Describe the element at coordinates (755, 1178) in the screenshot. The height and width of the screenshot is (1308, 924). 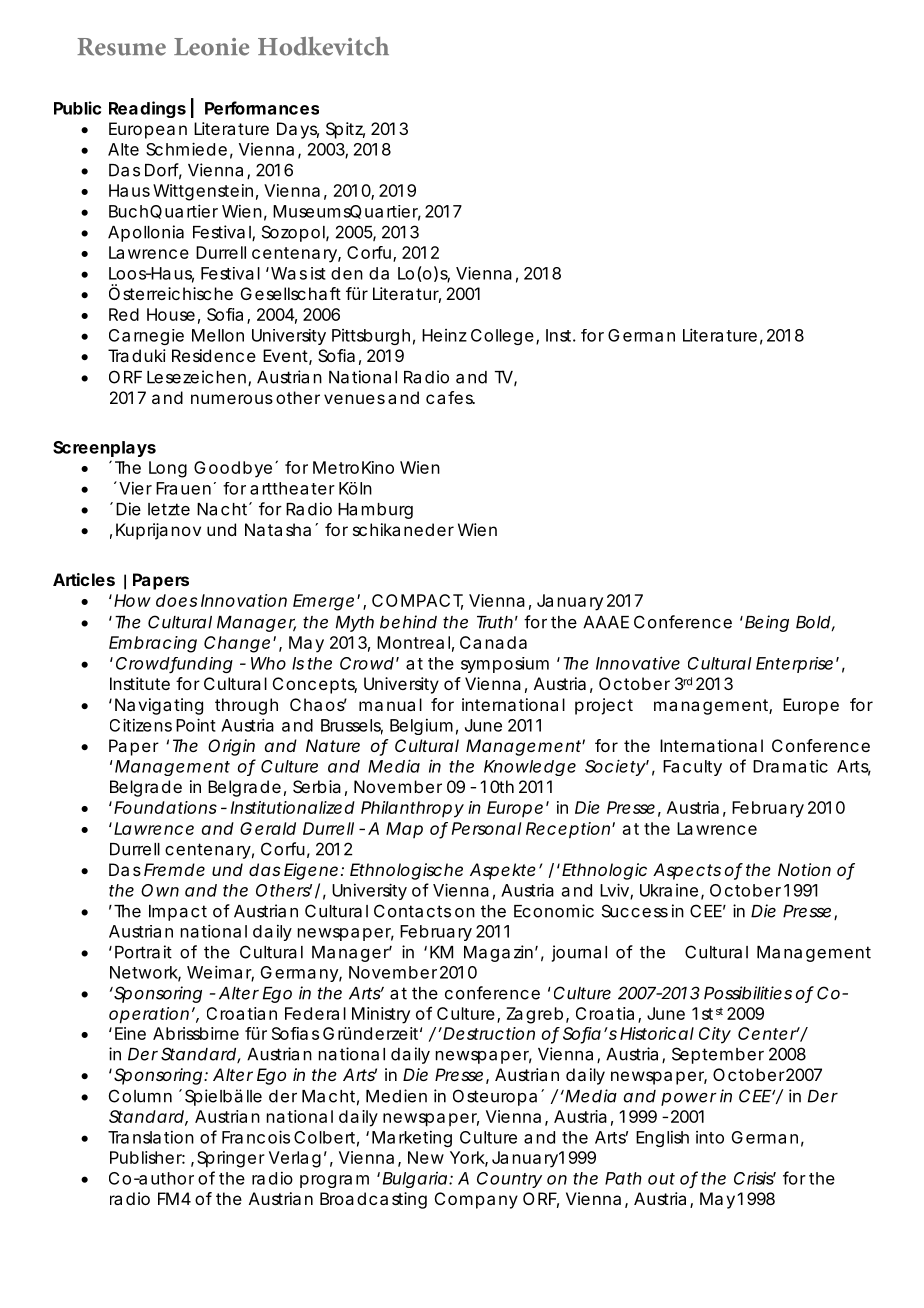
I see `Crisis` at that location.
